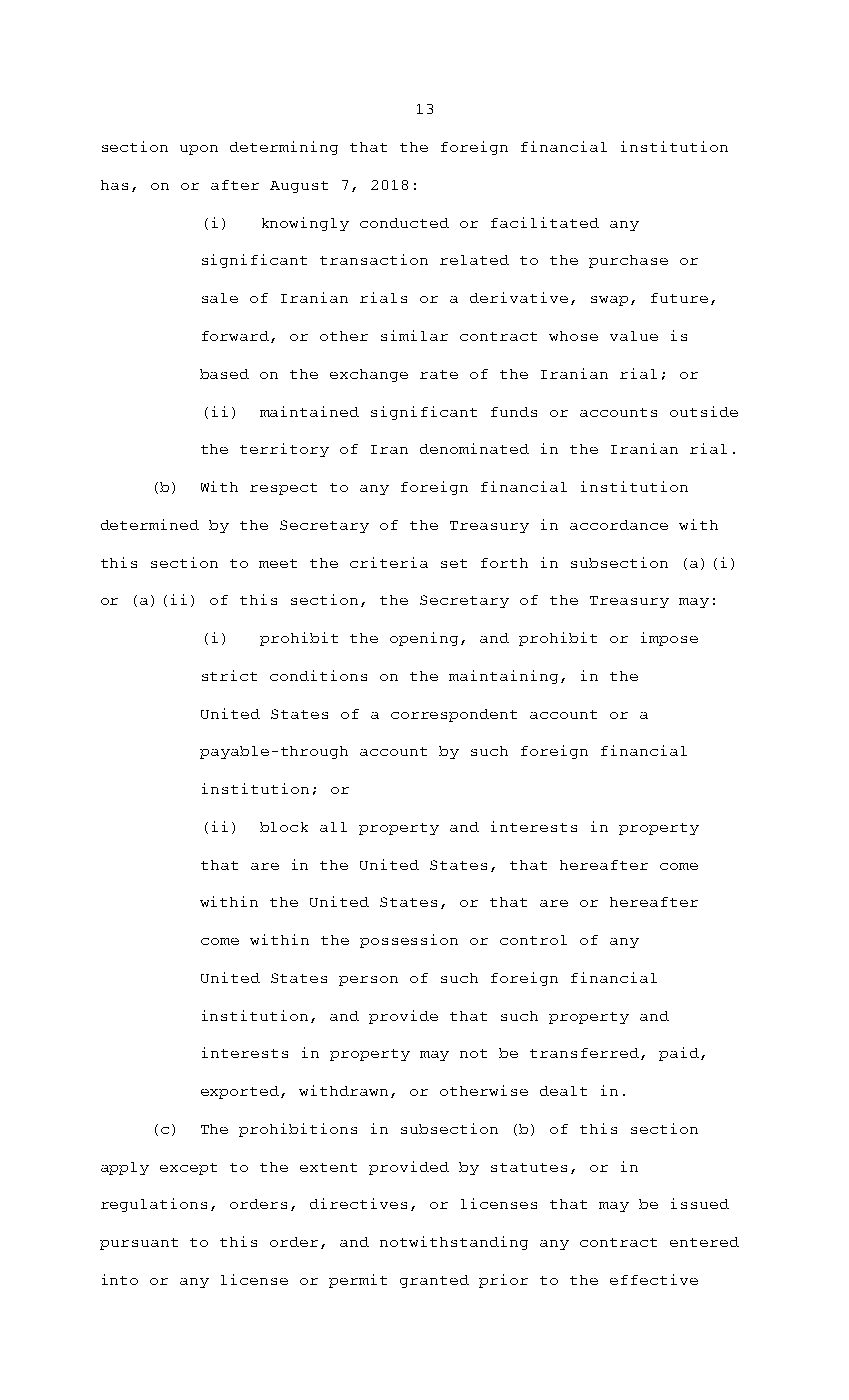 The width and height of the image is (849, 1400). I want to click on purchase, so click(628, 261).
